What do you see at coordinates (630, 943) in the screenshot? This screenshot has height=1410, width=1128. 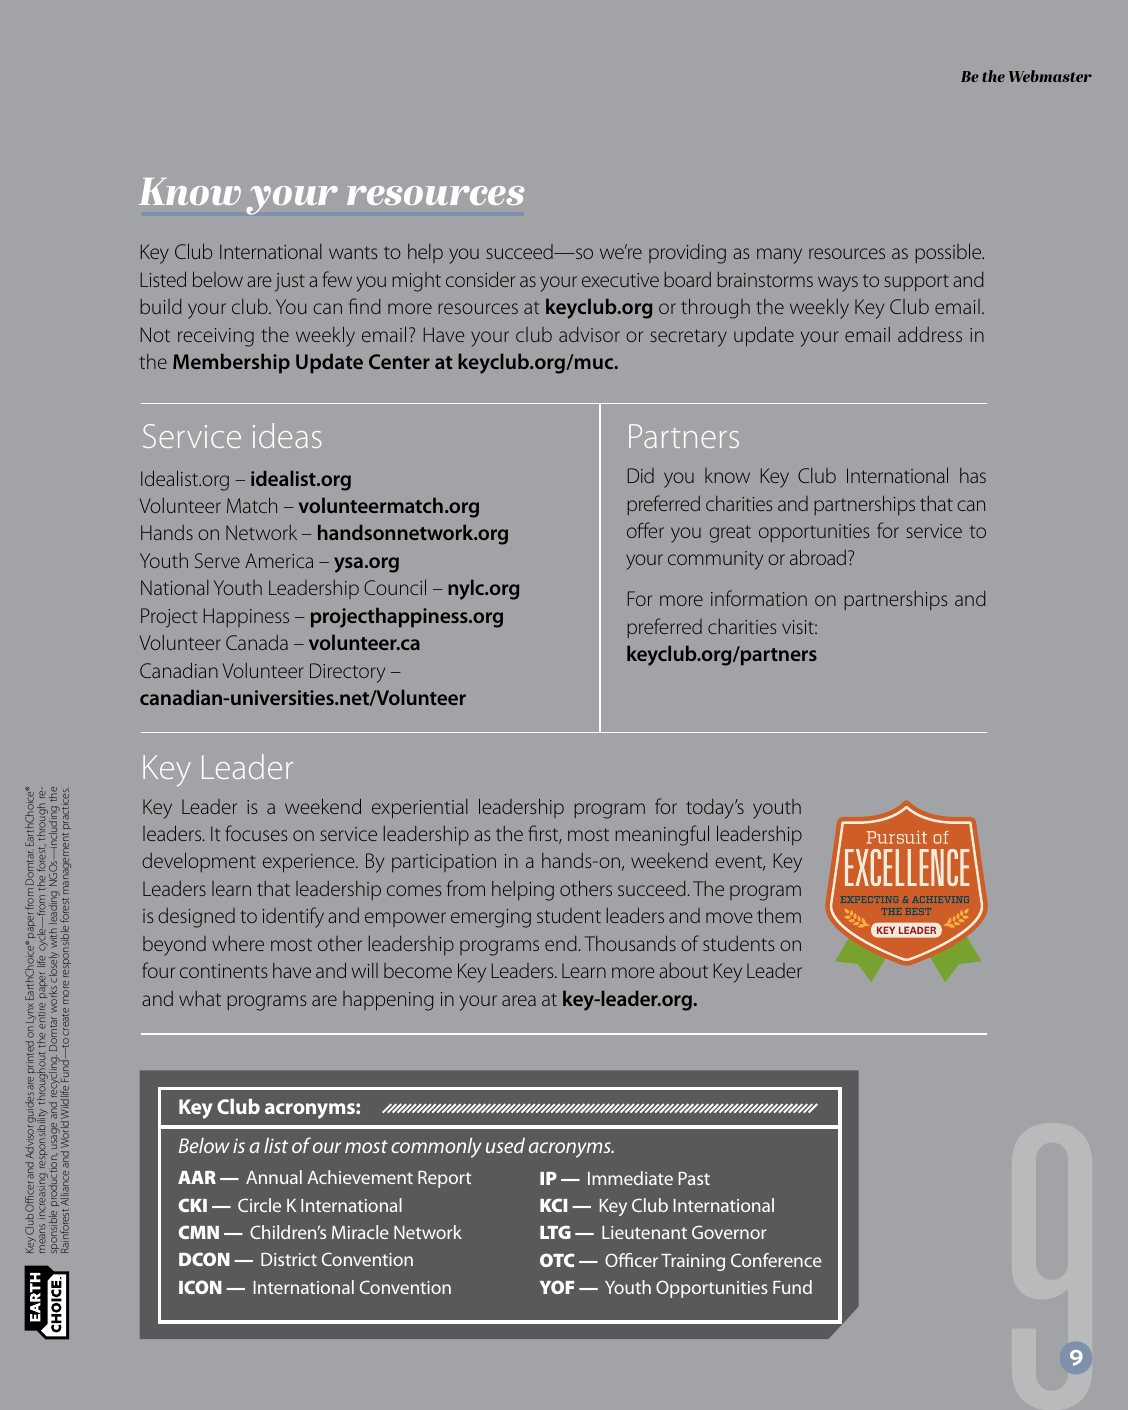 I see `Thousands` at bounding box center [630, 943].
